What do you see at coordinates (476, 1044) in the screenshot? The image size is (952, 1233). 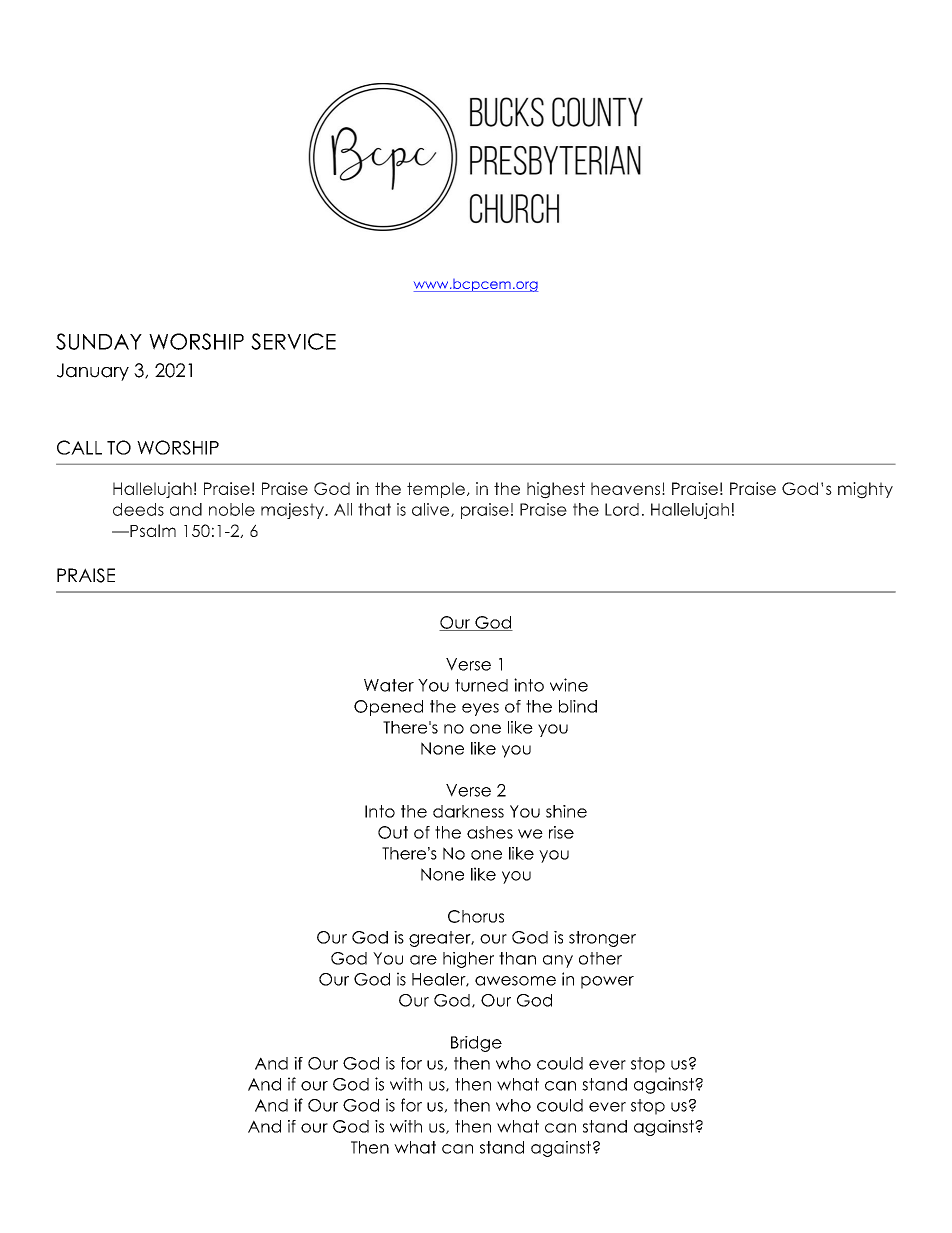 I see `Bridge` at bounding box center [476, 1044].
